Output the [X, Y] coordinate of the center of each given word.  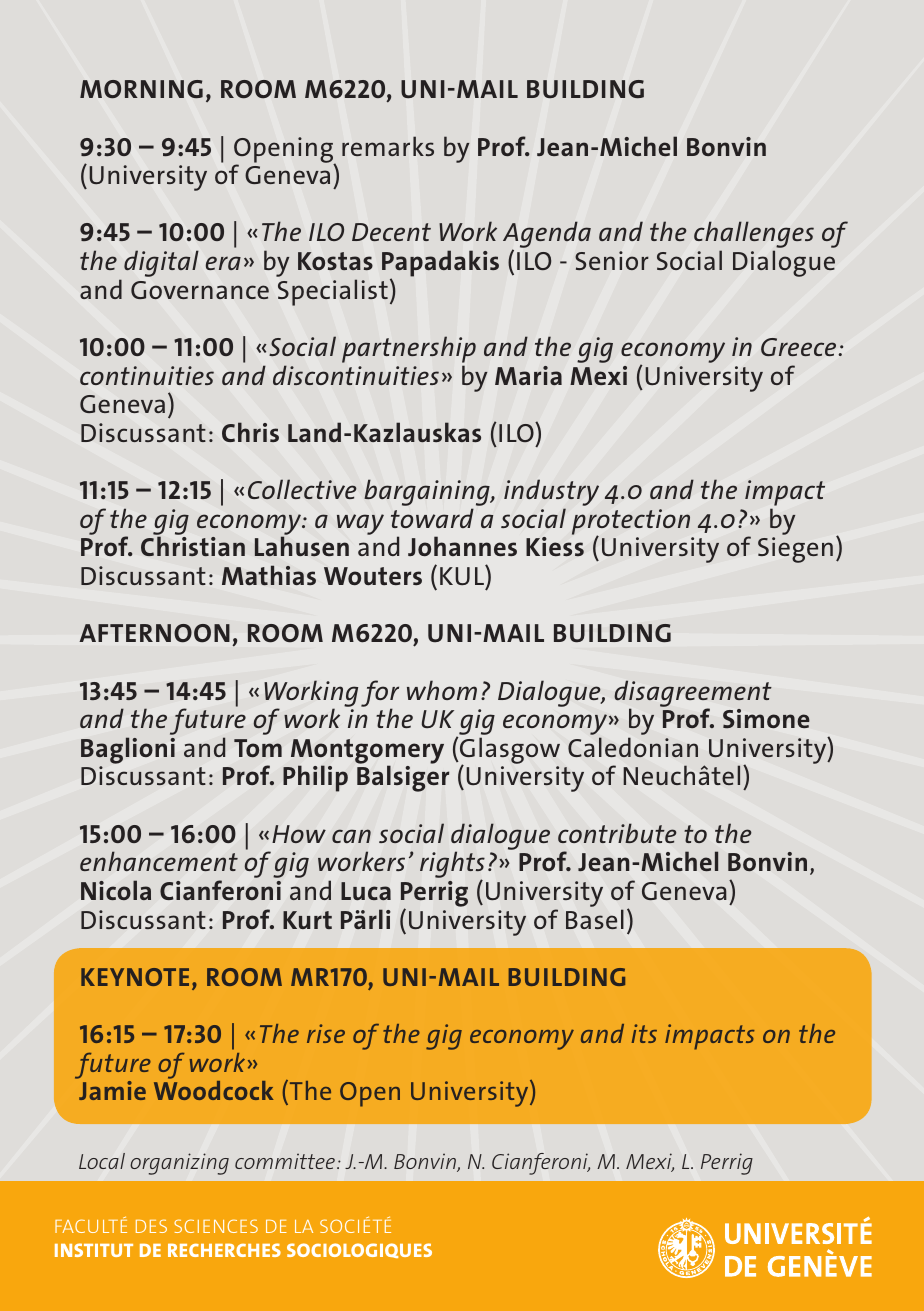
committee [285, 1161]
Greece [798, 347]
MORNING [141, 89]
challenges [754, 236]
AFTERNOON [155, 633]
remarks [388, 146]
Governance [200, 290]
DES [151, 1226]
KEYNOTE [135, 977]
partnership [409, 349]
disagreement [693, 694]
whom [442, 690]
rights [452, 866]
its [644, 1033]
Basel [595, 919]
